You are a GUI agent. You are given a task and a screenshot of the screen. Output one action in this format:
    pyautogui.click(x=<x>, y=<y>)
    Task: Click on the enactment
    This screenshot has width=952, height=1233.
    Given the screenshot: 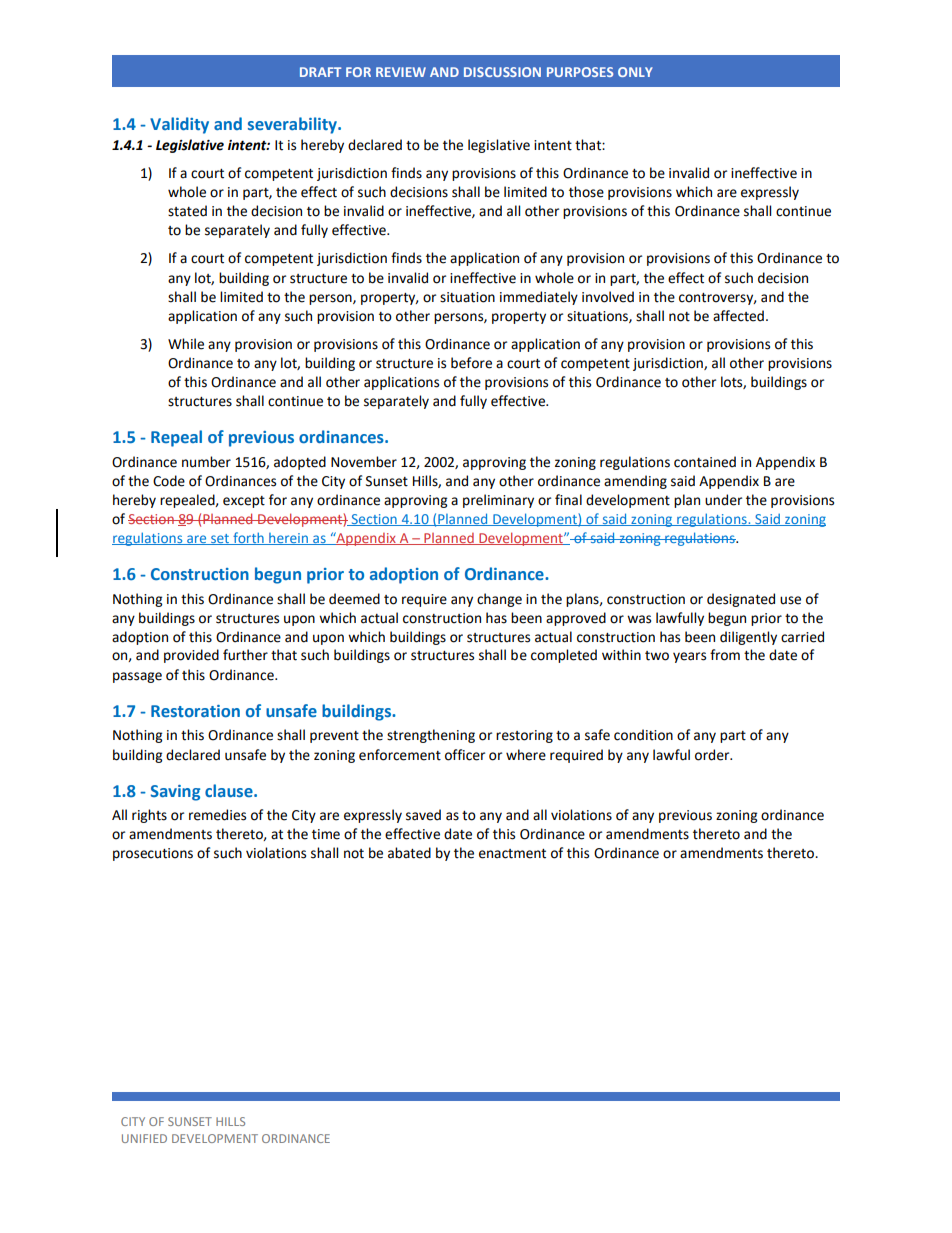 What is the action you would take?
    pyautogui.click(x=512, y=854)
